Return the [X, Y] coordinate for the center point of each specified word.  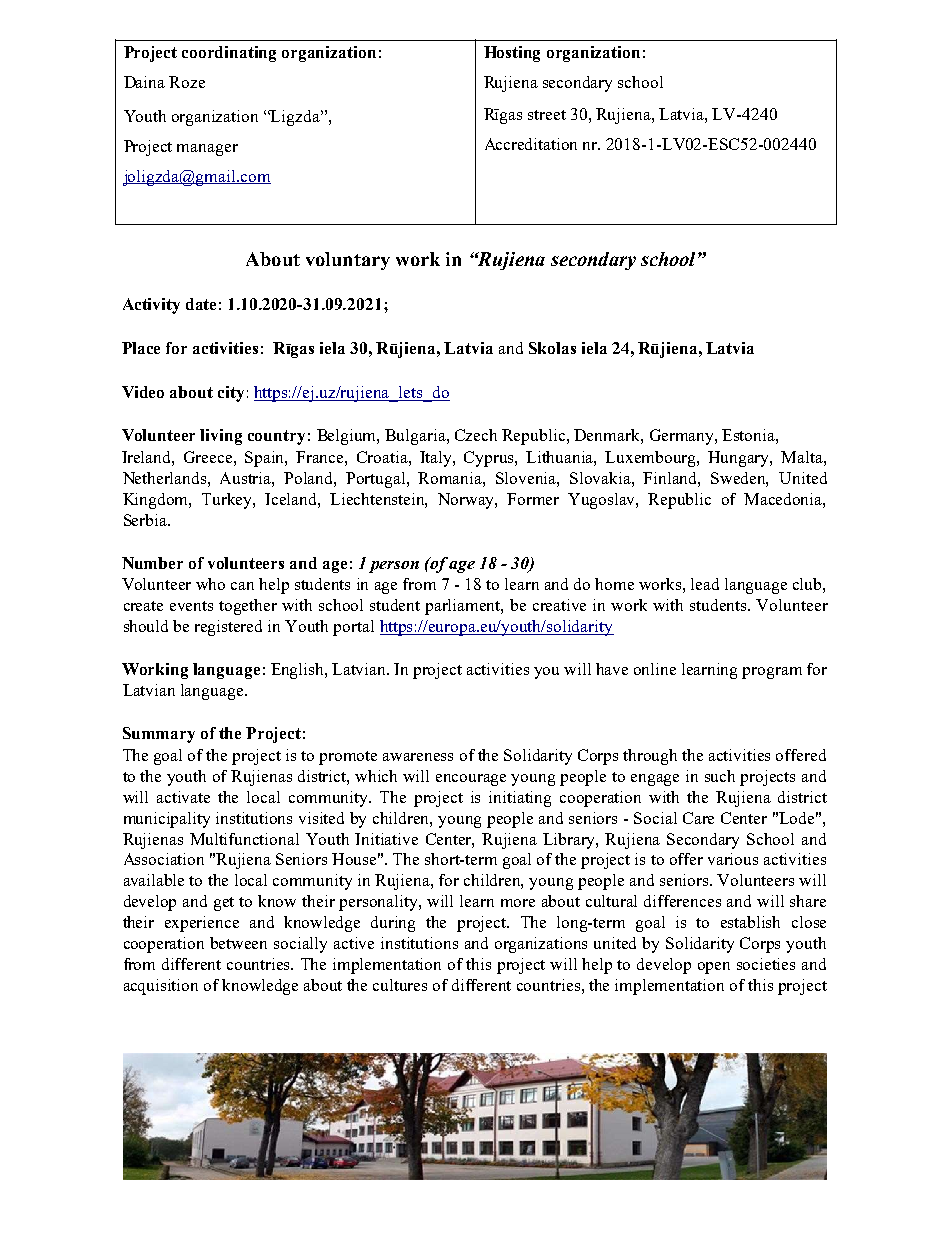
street [547, 115]
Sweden [739, 479]
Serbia [147, 520]
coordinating [229, 54]
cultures [400, 985]
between [238, 943]
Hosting [512, 54]
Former [533, 499]
